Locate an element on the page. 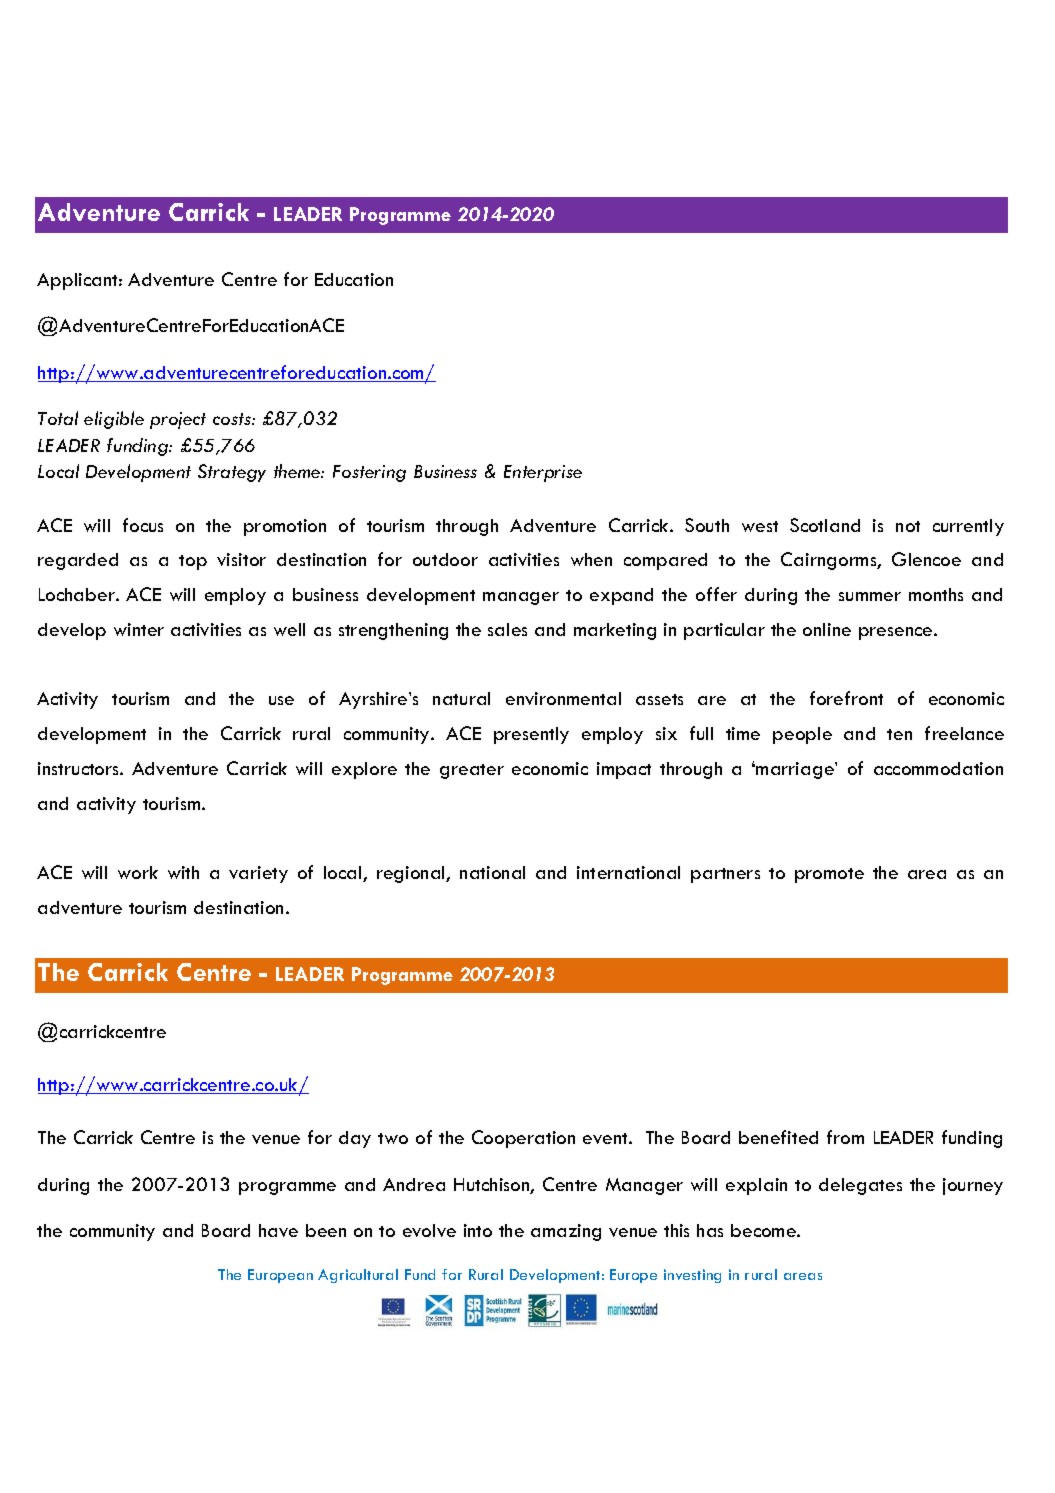  Scotland is located at coordinates (825, 525).
